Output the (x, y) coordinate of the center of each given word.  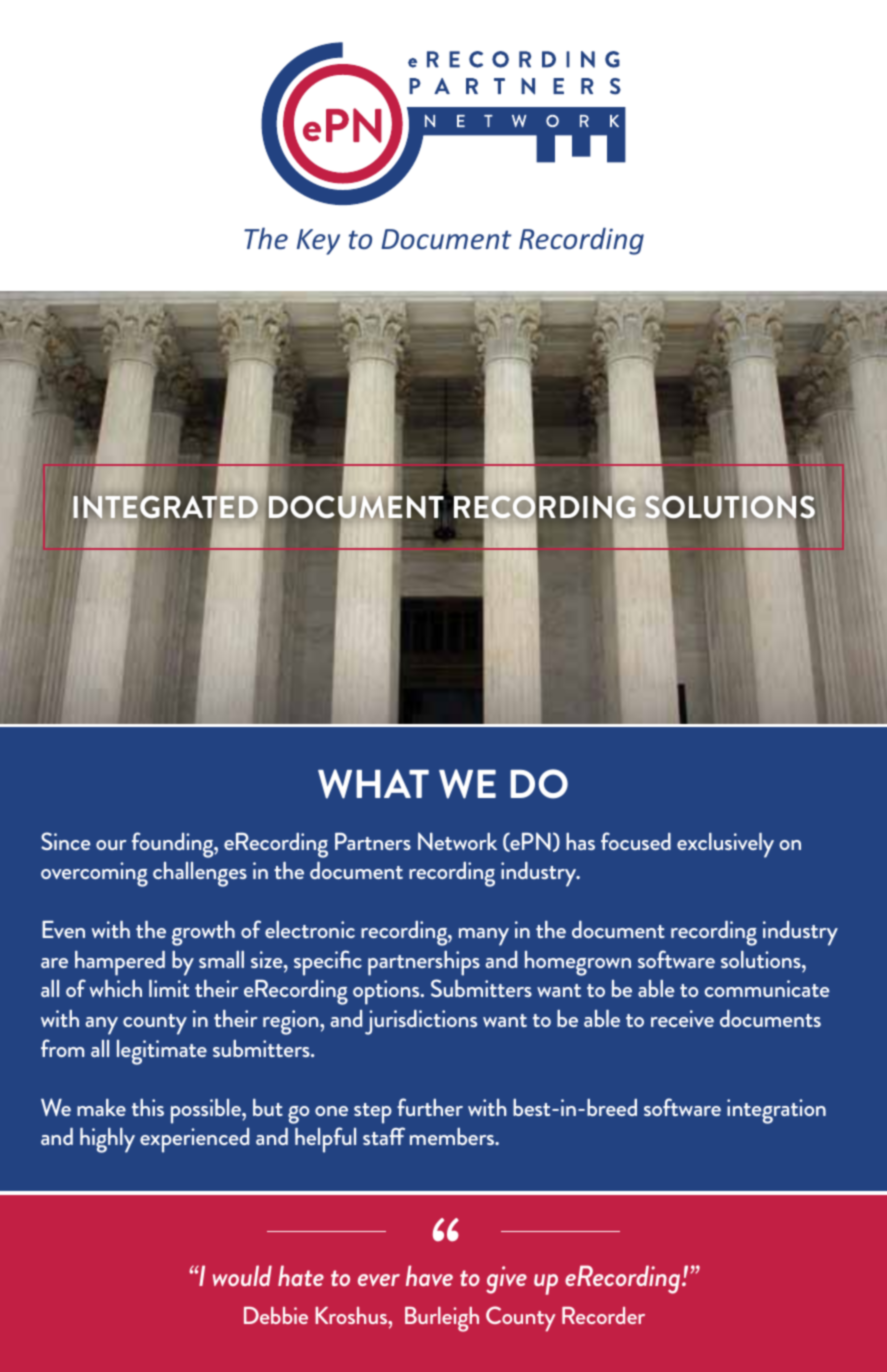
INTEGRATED (165, 507)
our (111, 845)
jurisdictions (421, 1022)
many (484, 937)
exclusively (725, 845)
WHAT (373, 784)
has (580, 841)
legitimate (162, 1052)
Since (66, 841)
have (429, 1275)
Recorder (603, 1315)
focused (636, 841)
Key (318, 242)
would (242, 1275)
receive (682, 1018)
